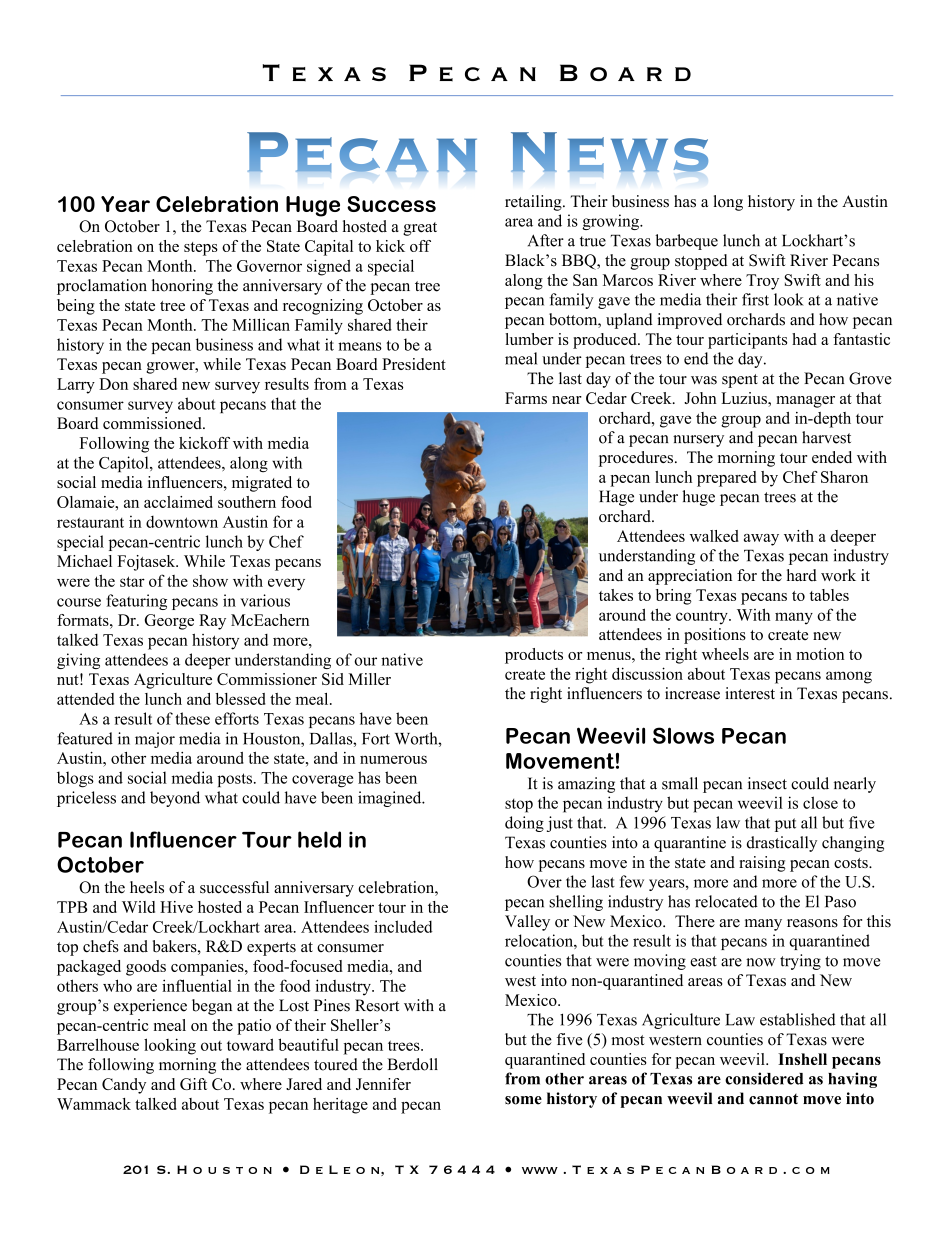  What do you see at coordinates (540, 1170) in the page?
I see `www` at bounding box center [540, 1170].
